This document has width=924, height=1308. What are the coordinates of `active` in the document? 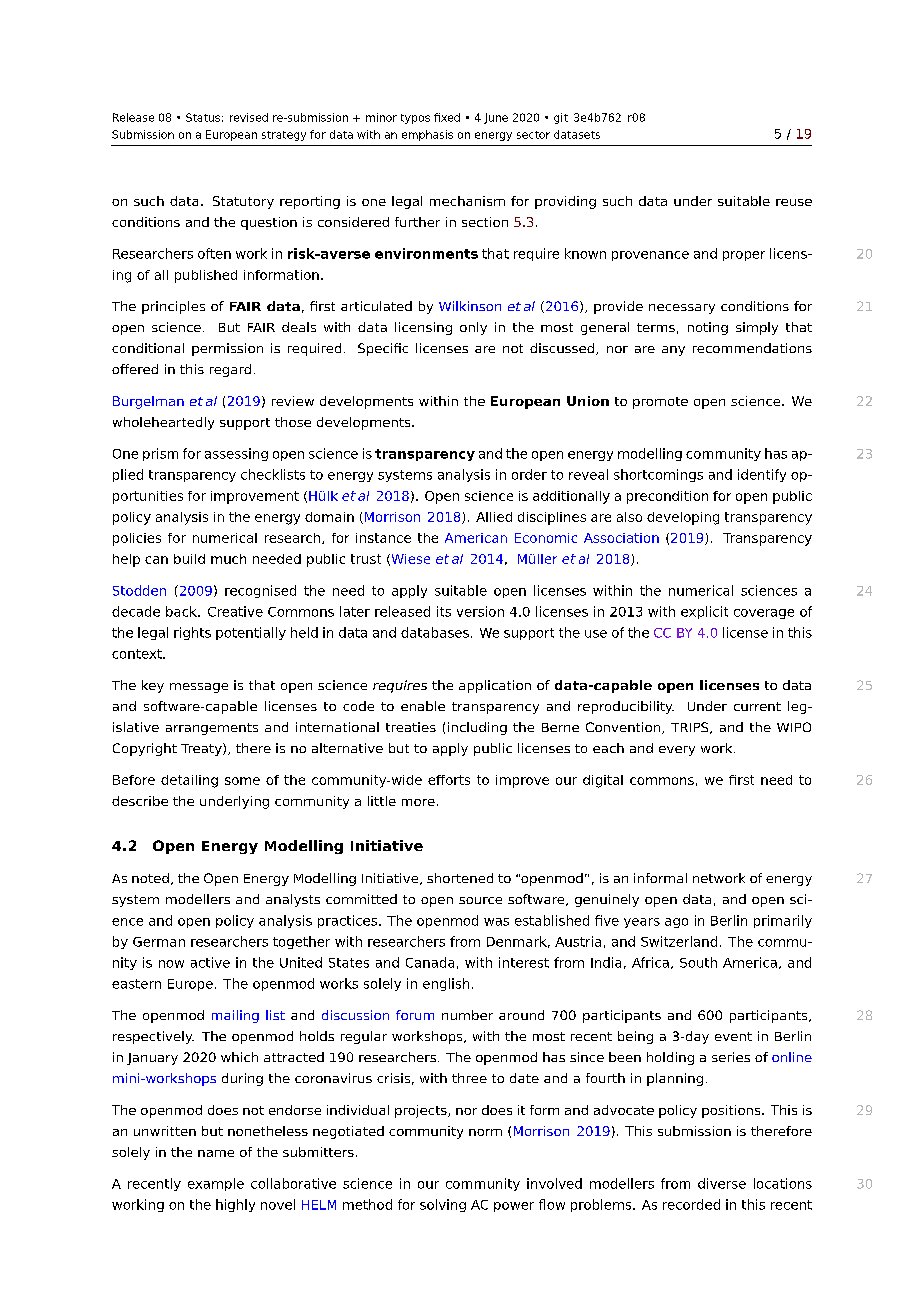 It's located at (210, 962).
